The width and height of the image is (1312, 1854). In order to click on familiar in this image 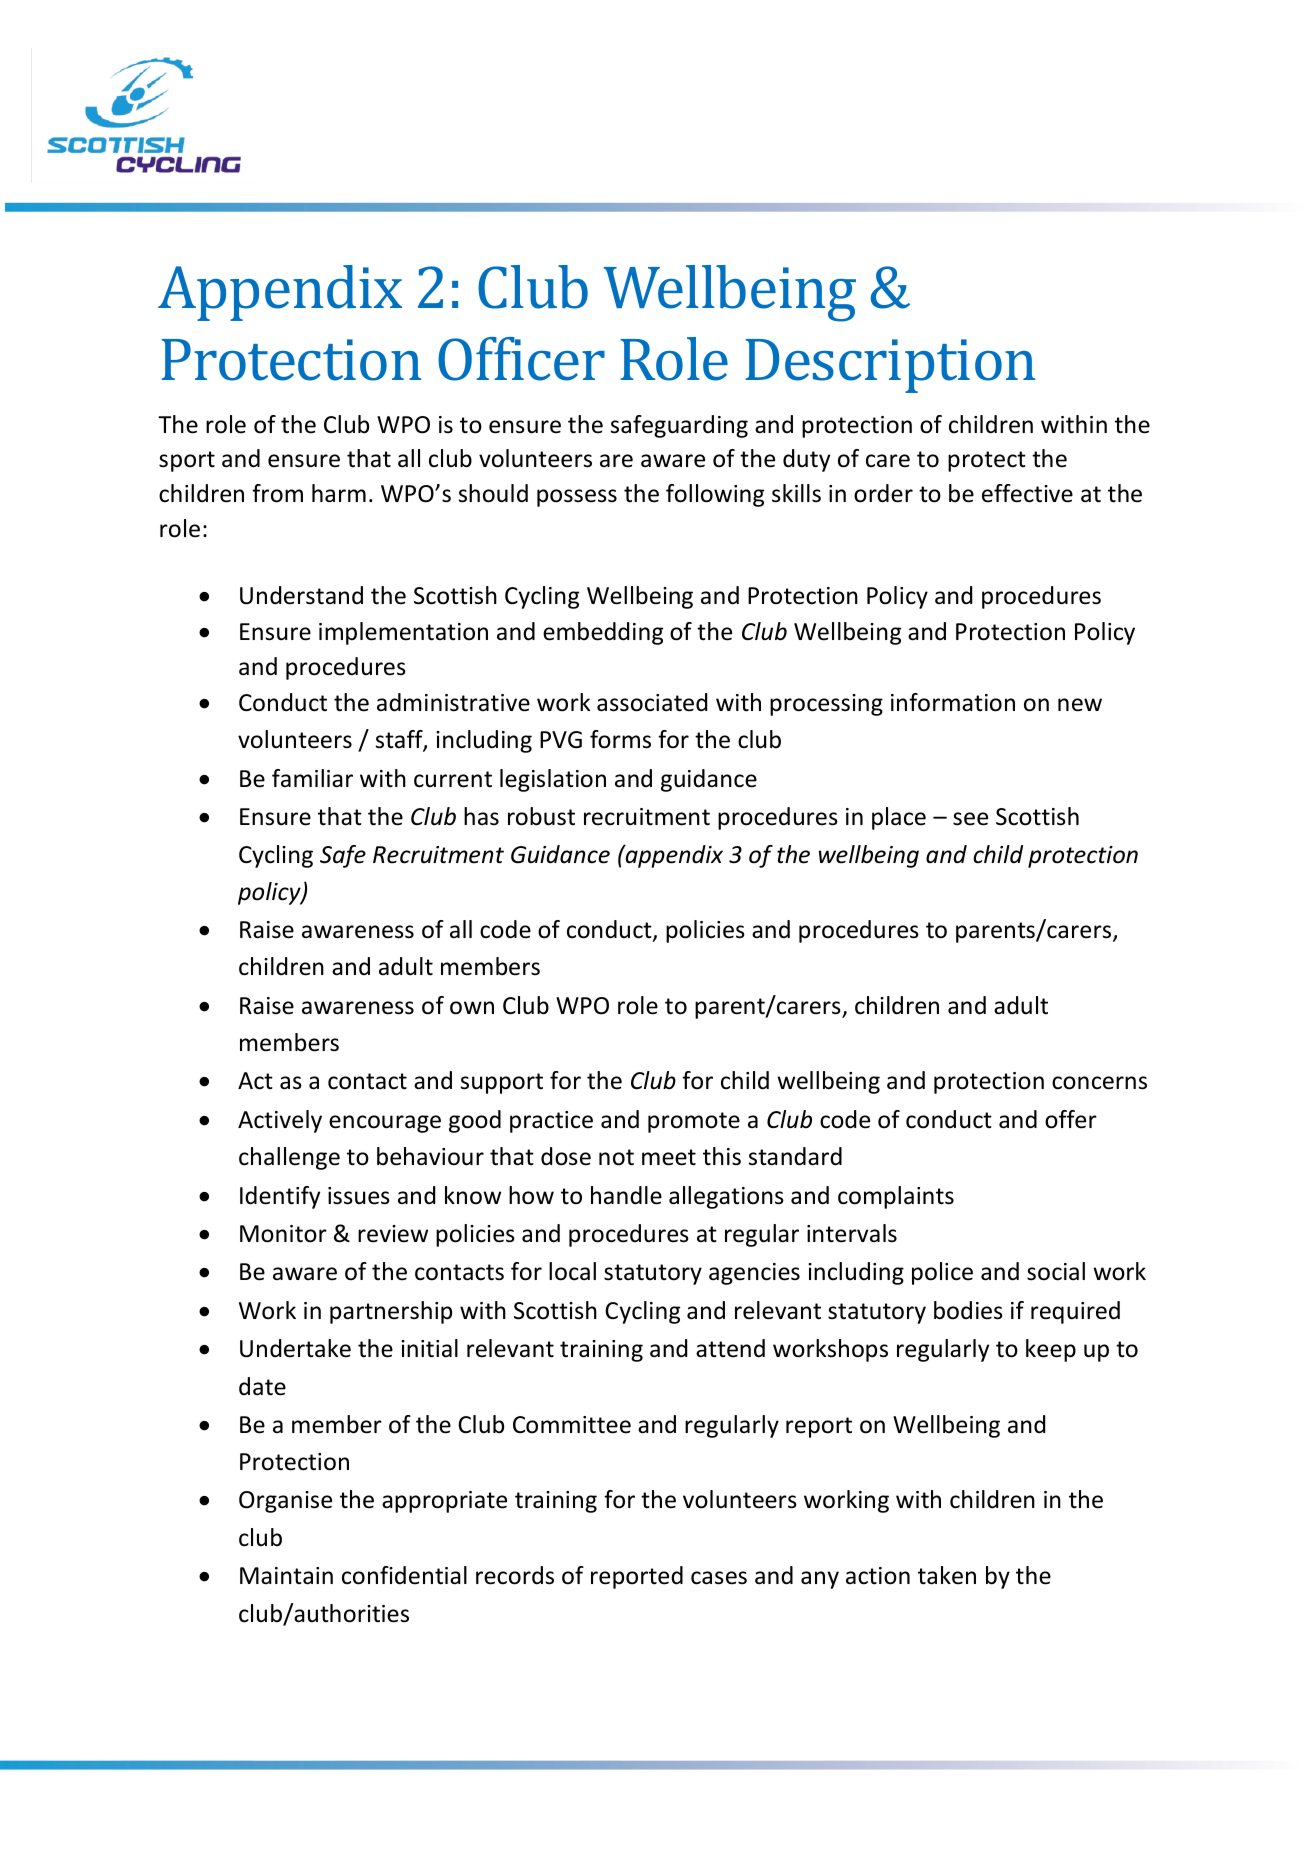, I will do `click(312, 778)`.
